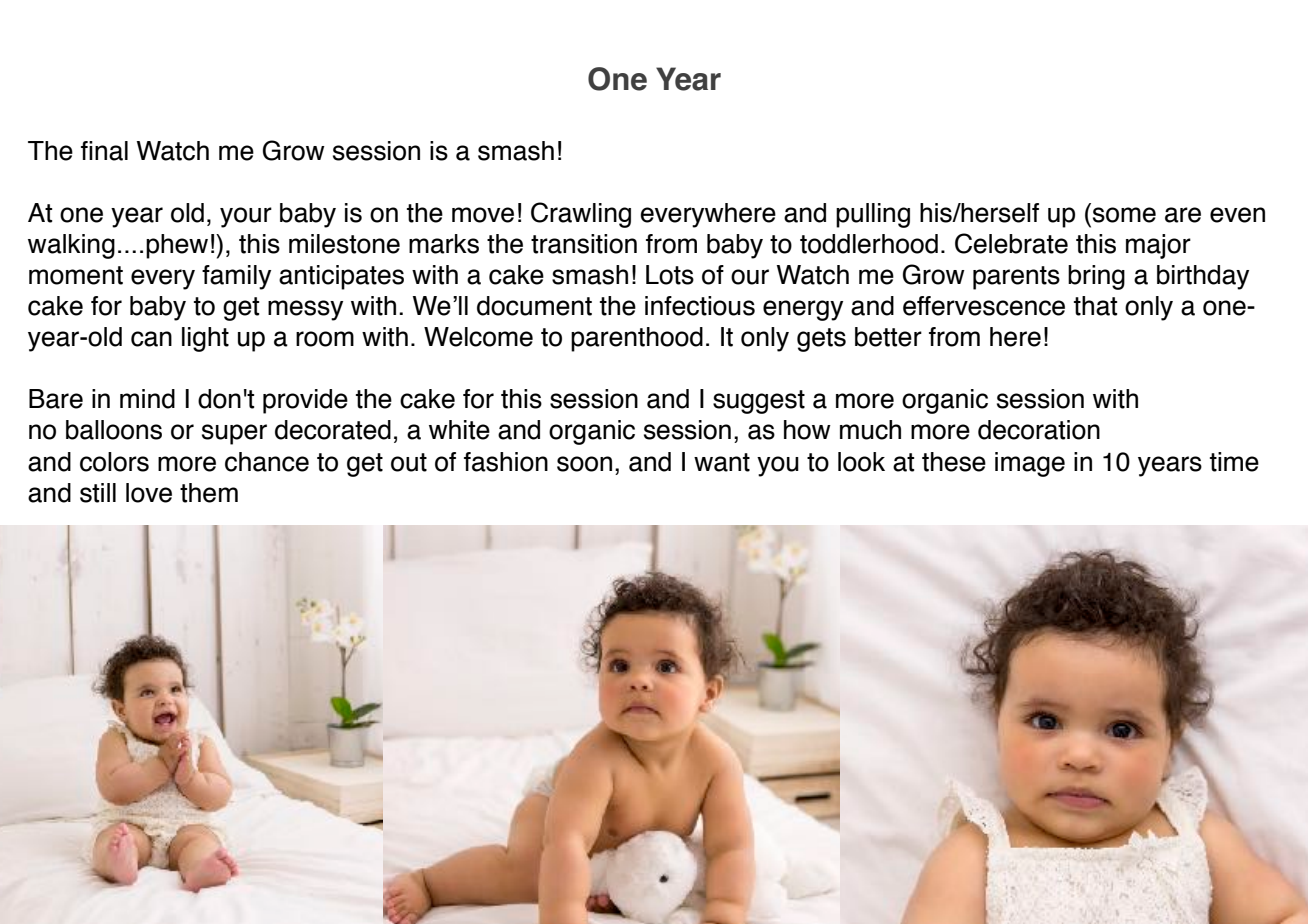  I want to click on suggest, so click(759, 402).
